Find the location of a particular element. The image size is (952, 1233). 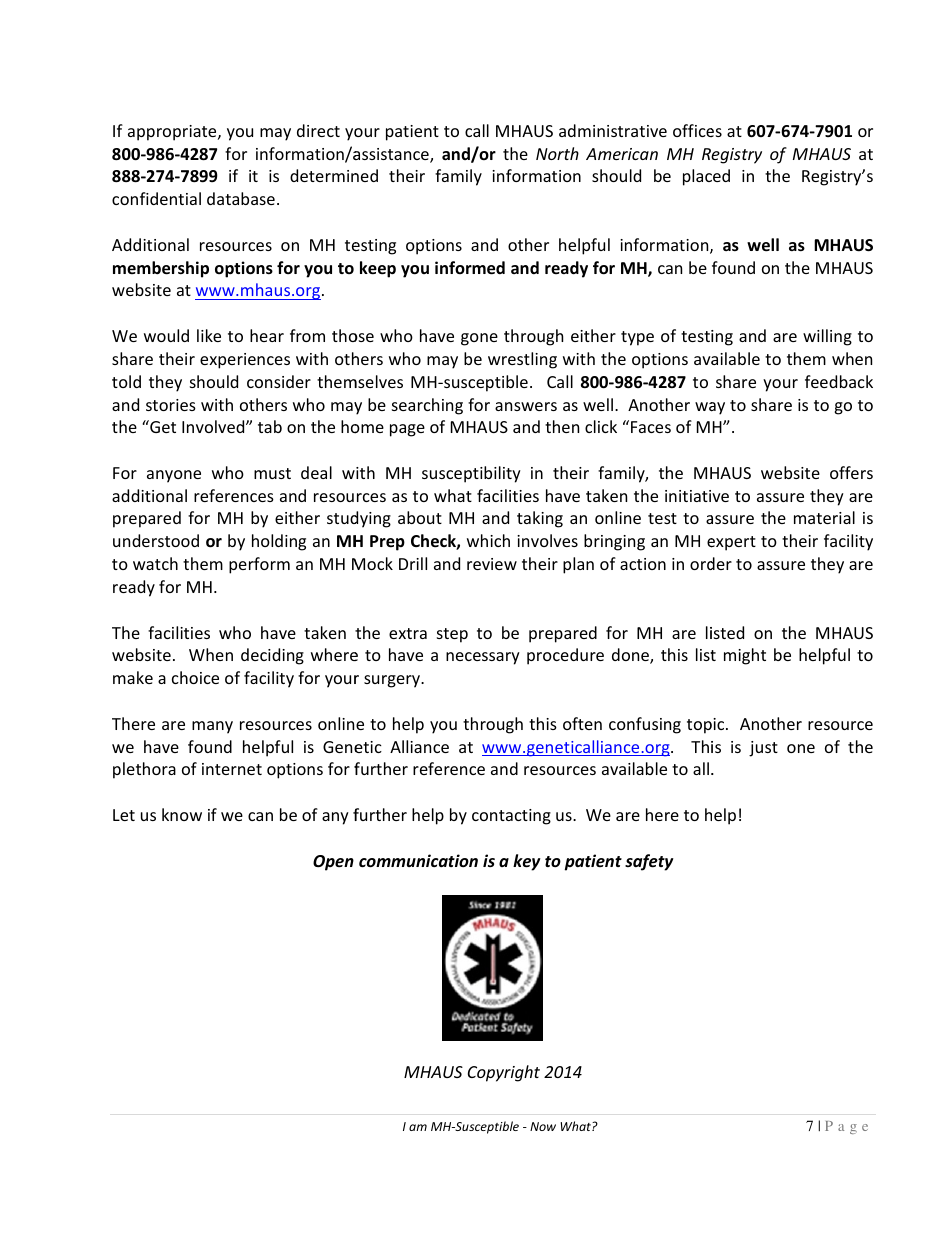

choice is located at coordinates (195, 677).
